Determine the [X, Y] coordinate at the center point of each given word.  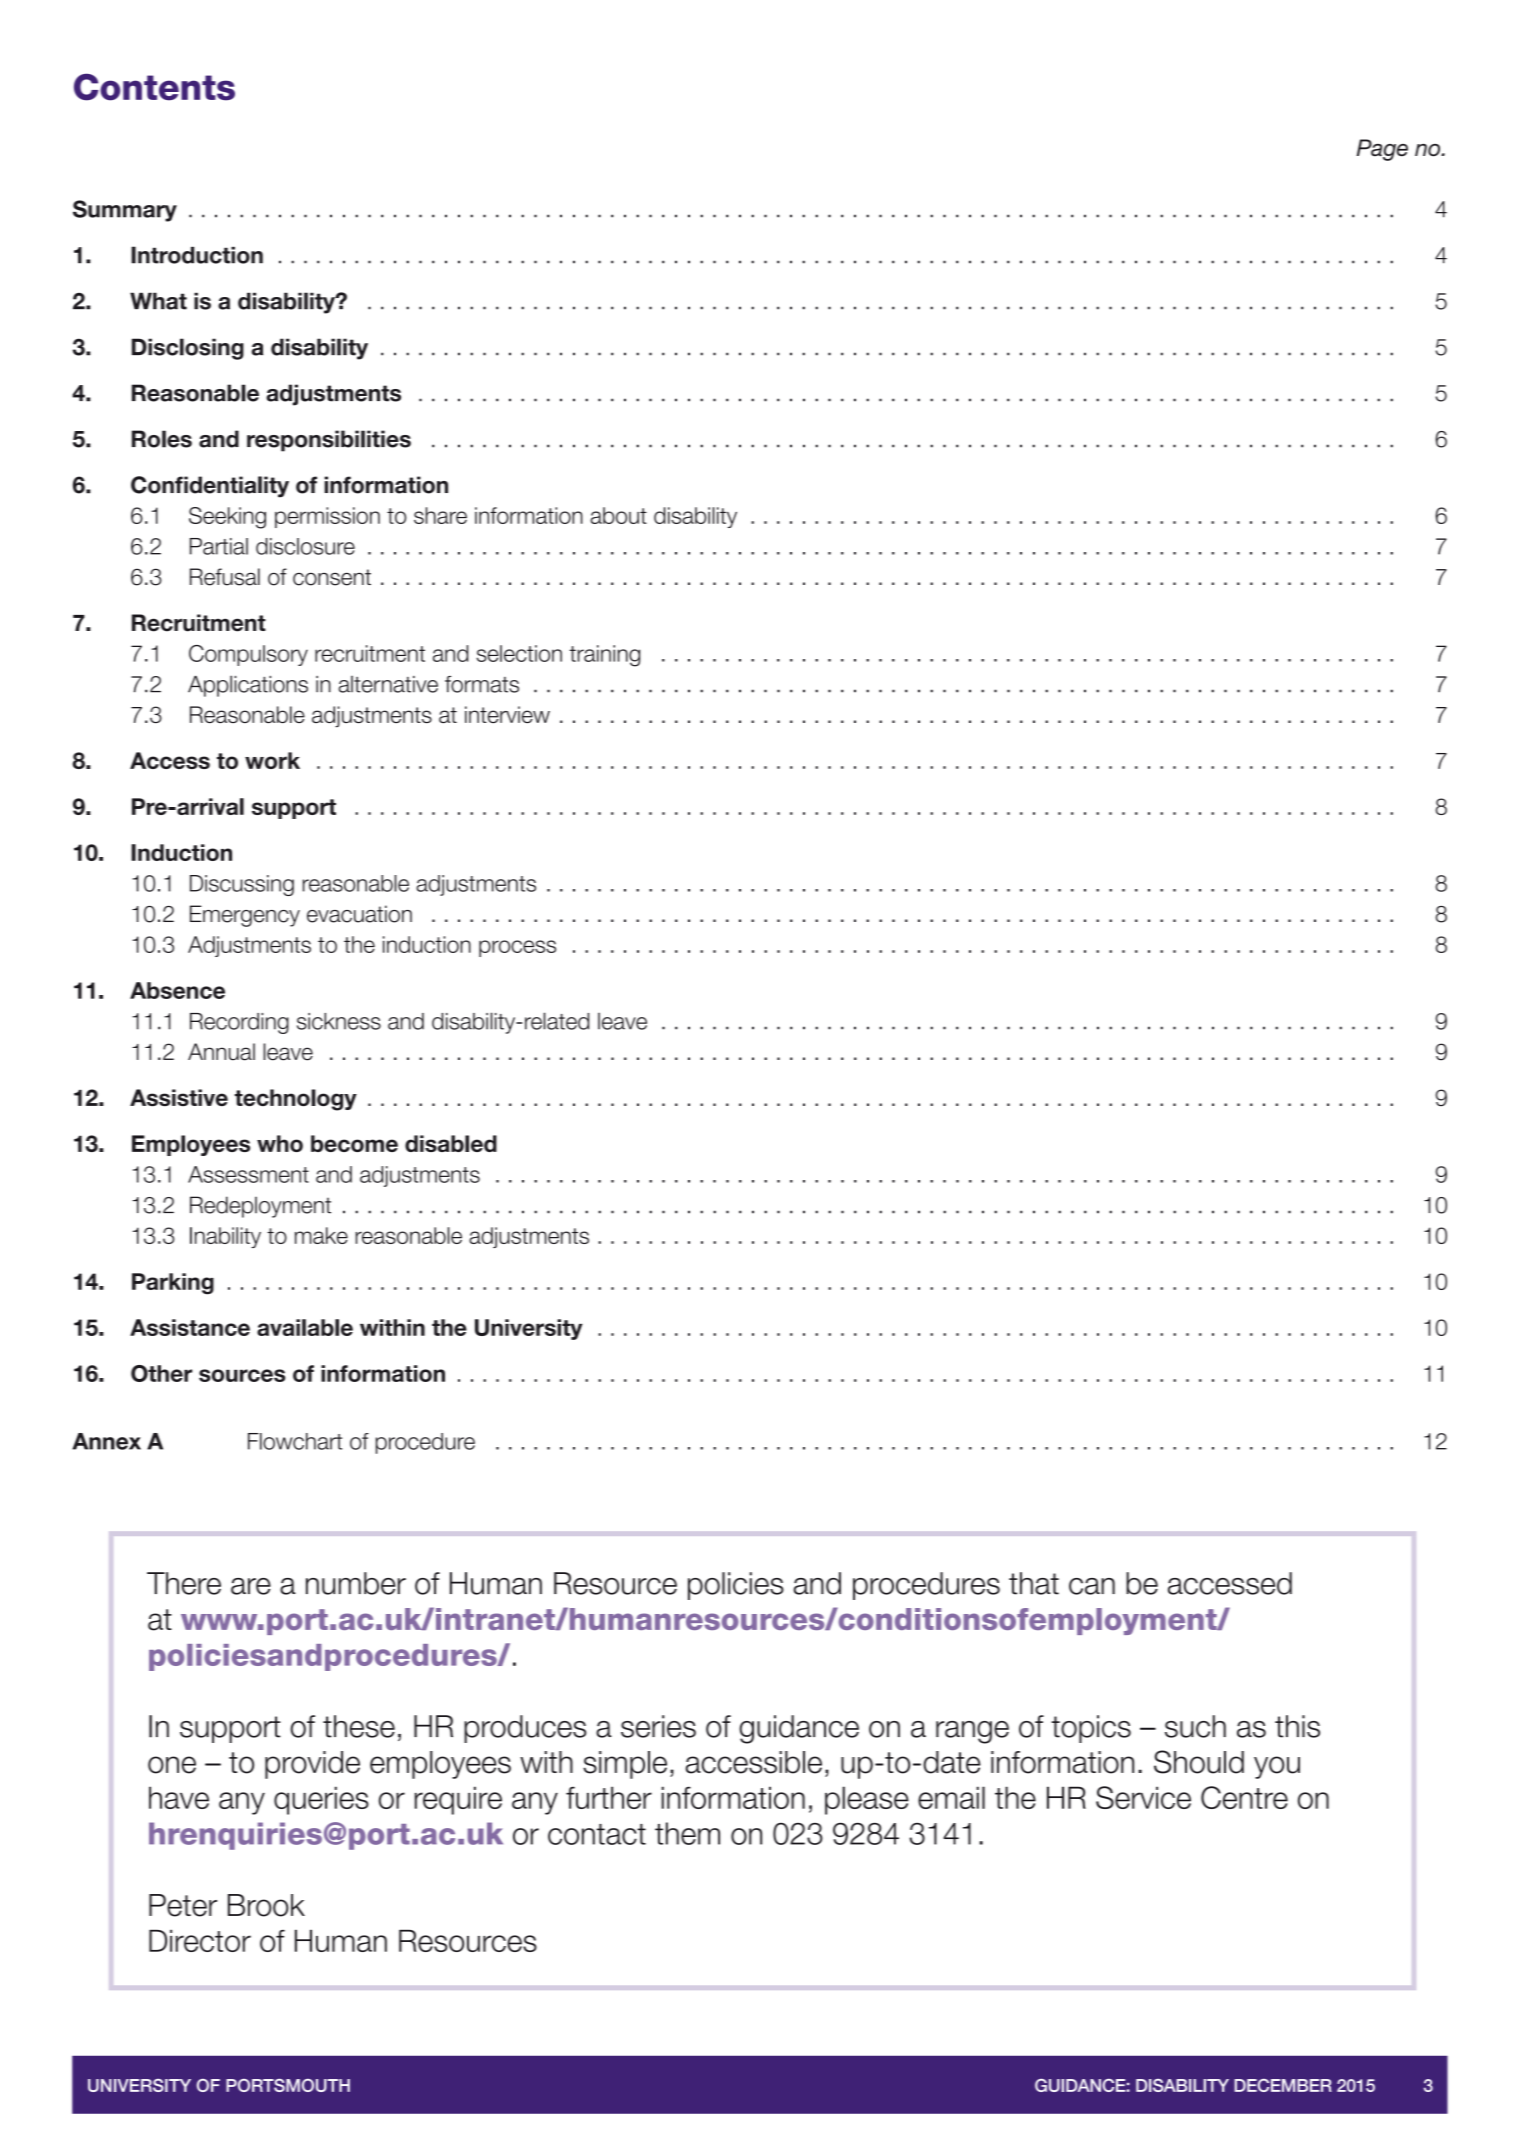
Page [1382, 150]
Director [200, 1941]
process [517, 948]
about [618, 515]
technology [296, 1100]
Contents [154, 87]
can [1092, 1586]
